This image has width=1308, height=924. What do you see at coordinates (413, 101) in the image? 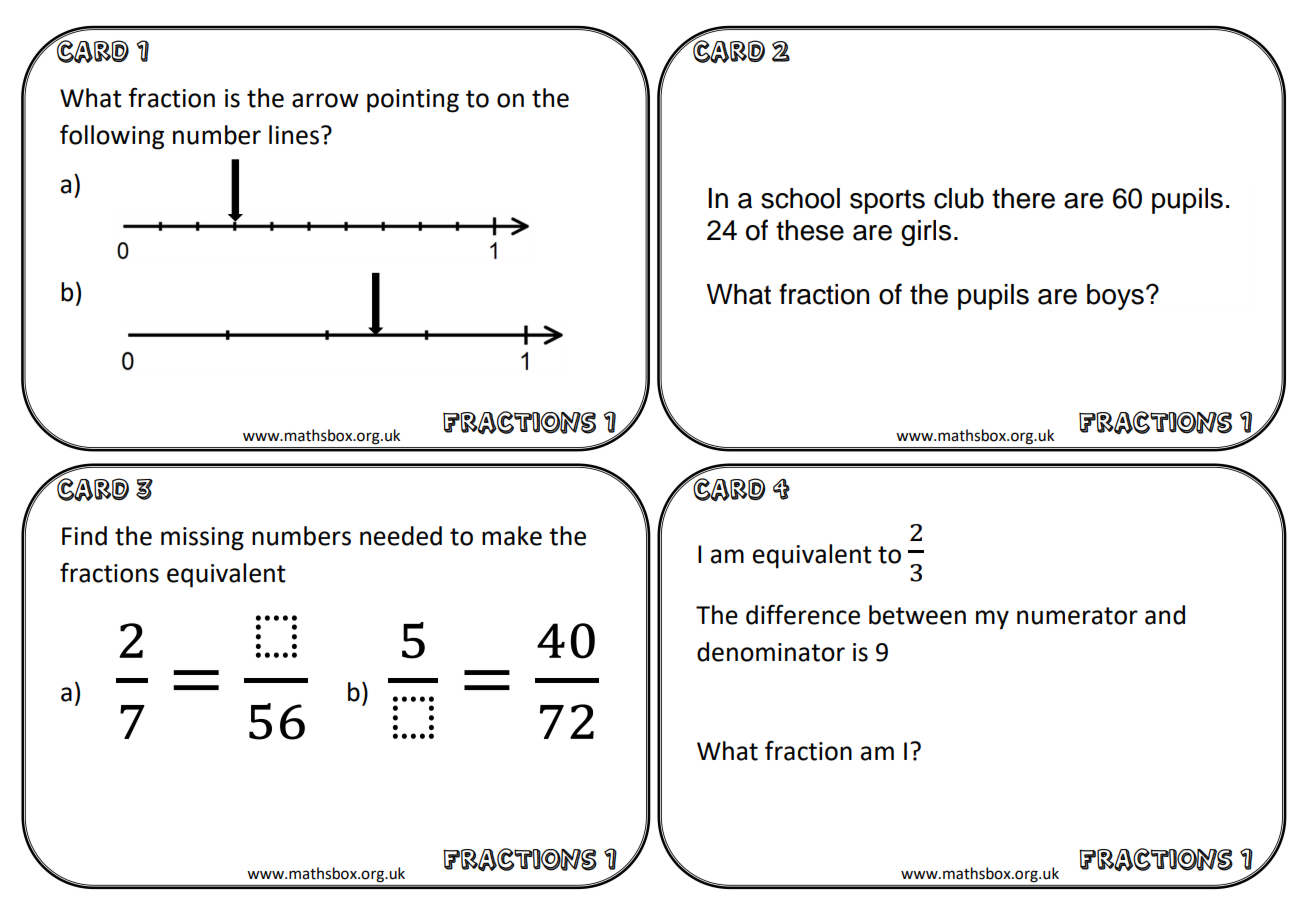
I see `pointing` at bounding box center [413, 101].
